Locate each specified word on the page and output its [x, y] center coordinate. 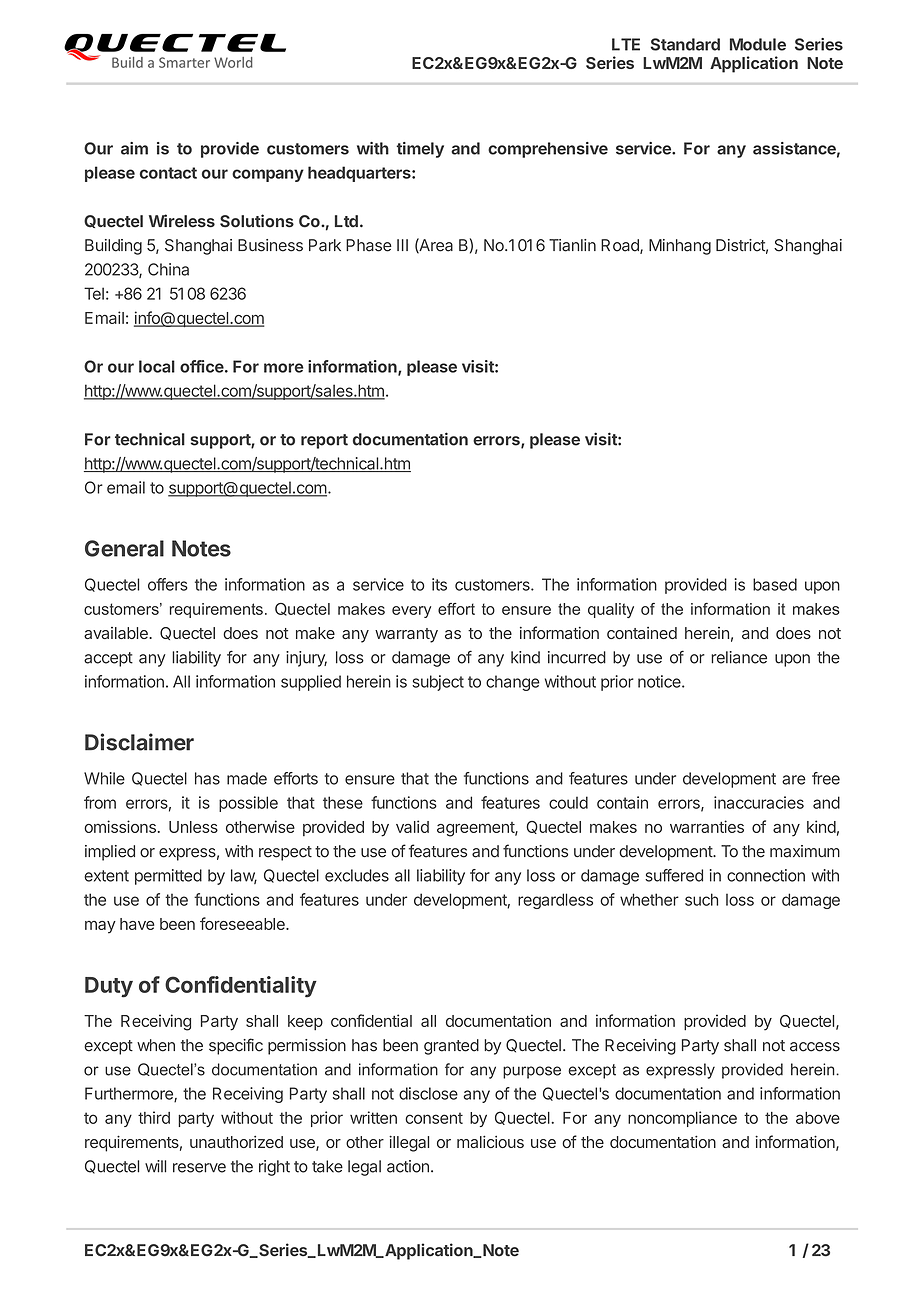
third [154, 1117]
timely [420, 150]
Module [758, 44]
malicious [490, 1141]
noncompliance [682, 1119]
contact [168, 173]
